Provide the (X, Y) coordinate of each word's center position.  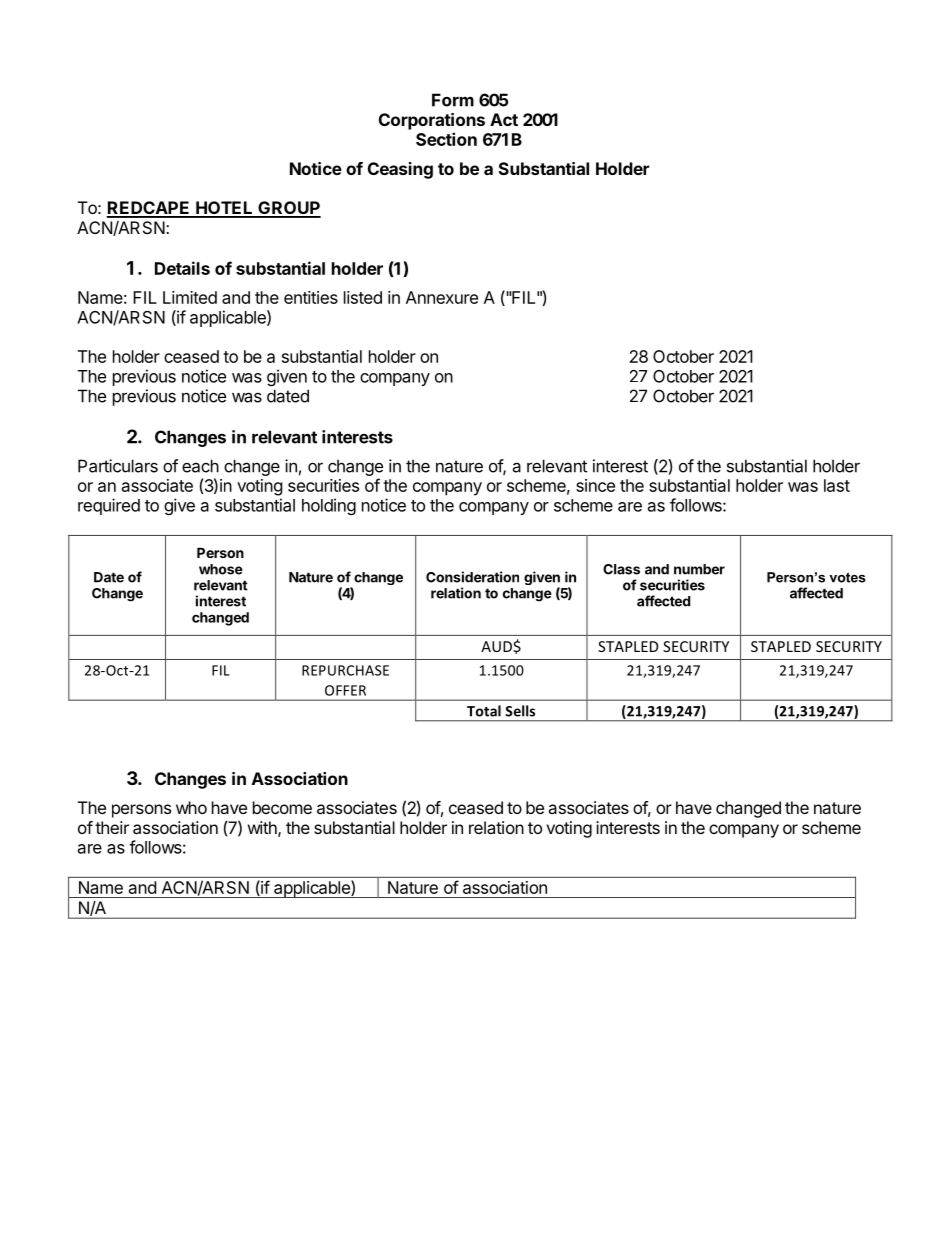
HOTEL (224, 209)
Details (182, 268)
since (595, 485)
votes (847, 577)
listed (363, 297)
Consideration (472, 577)
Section (446, 139)
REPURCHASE (345, 670)
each (200, 466)
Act (504, 119)
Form (453, 100)
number (699, 569)
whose (221, 569)
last (837, 485)
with (263, 828)
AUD (497, 646)
